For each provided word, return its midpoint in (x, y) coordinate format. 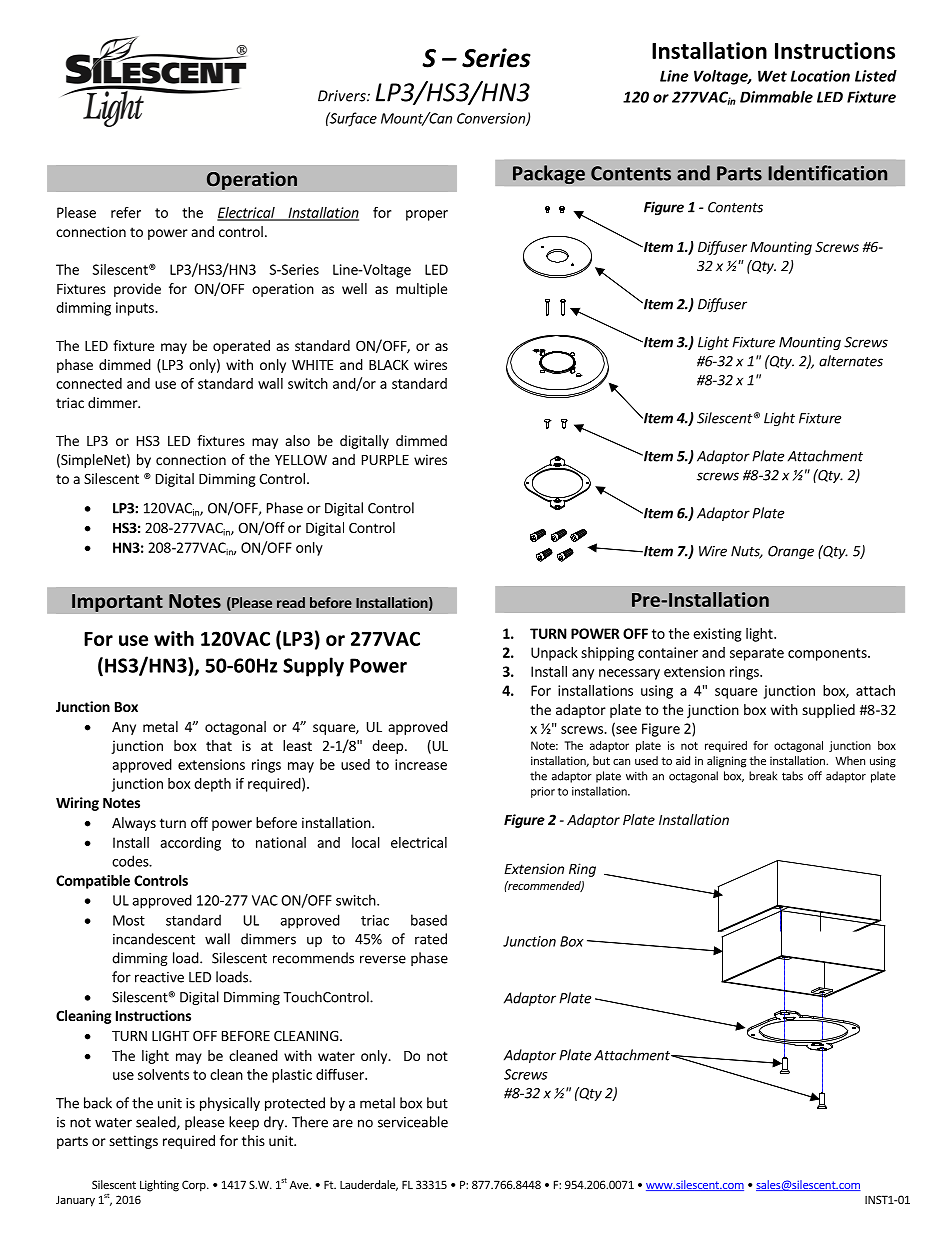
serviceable (413, 1122)
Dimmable (776, 97)
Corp (195, 1186)
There (310, 1122)
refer (126, 212)
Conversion (492, 119)
